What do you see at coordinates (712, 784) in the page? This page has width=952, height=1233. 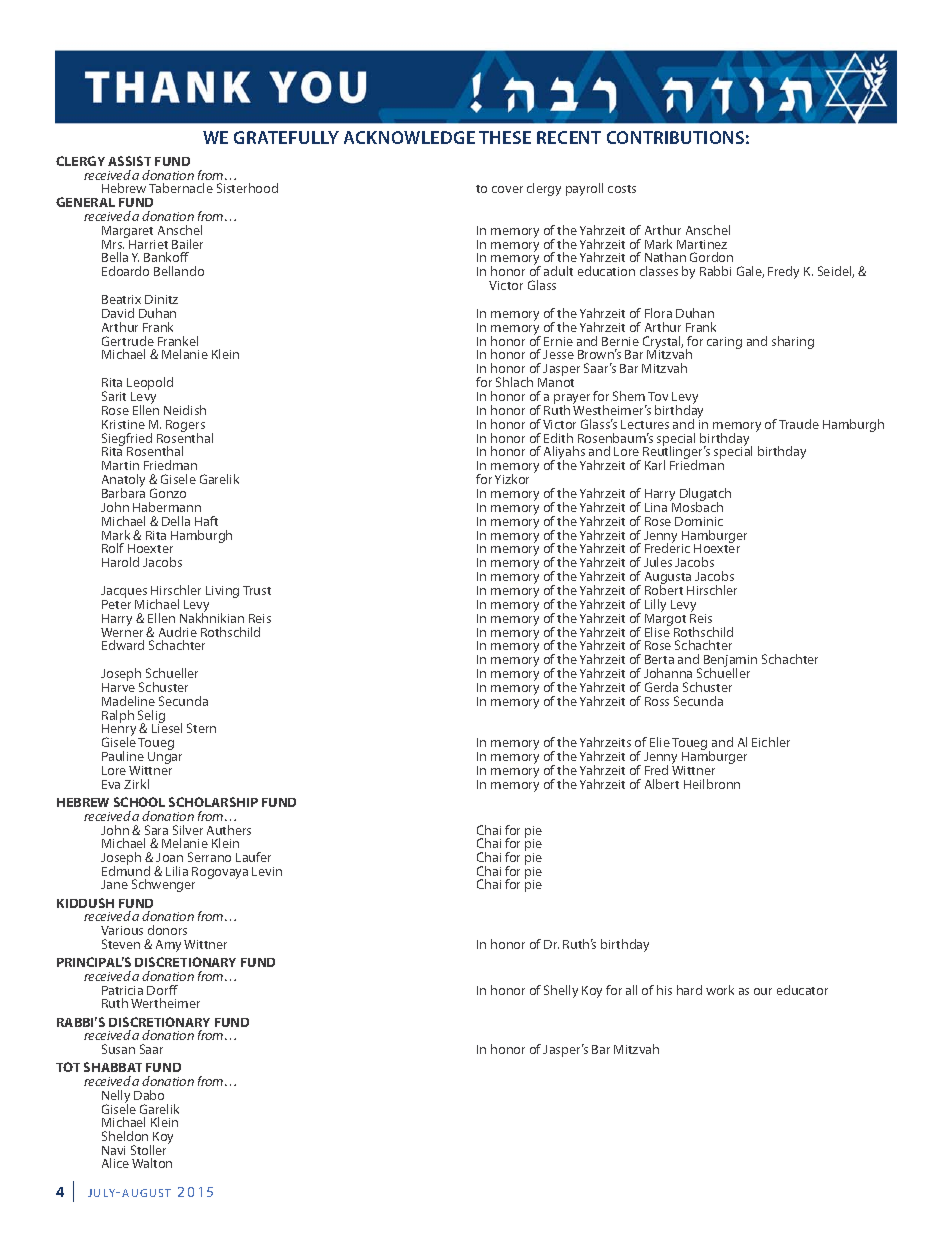 I see `Heilbronn` at bounding box center [712, 784].
